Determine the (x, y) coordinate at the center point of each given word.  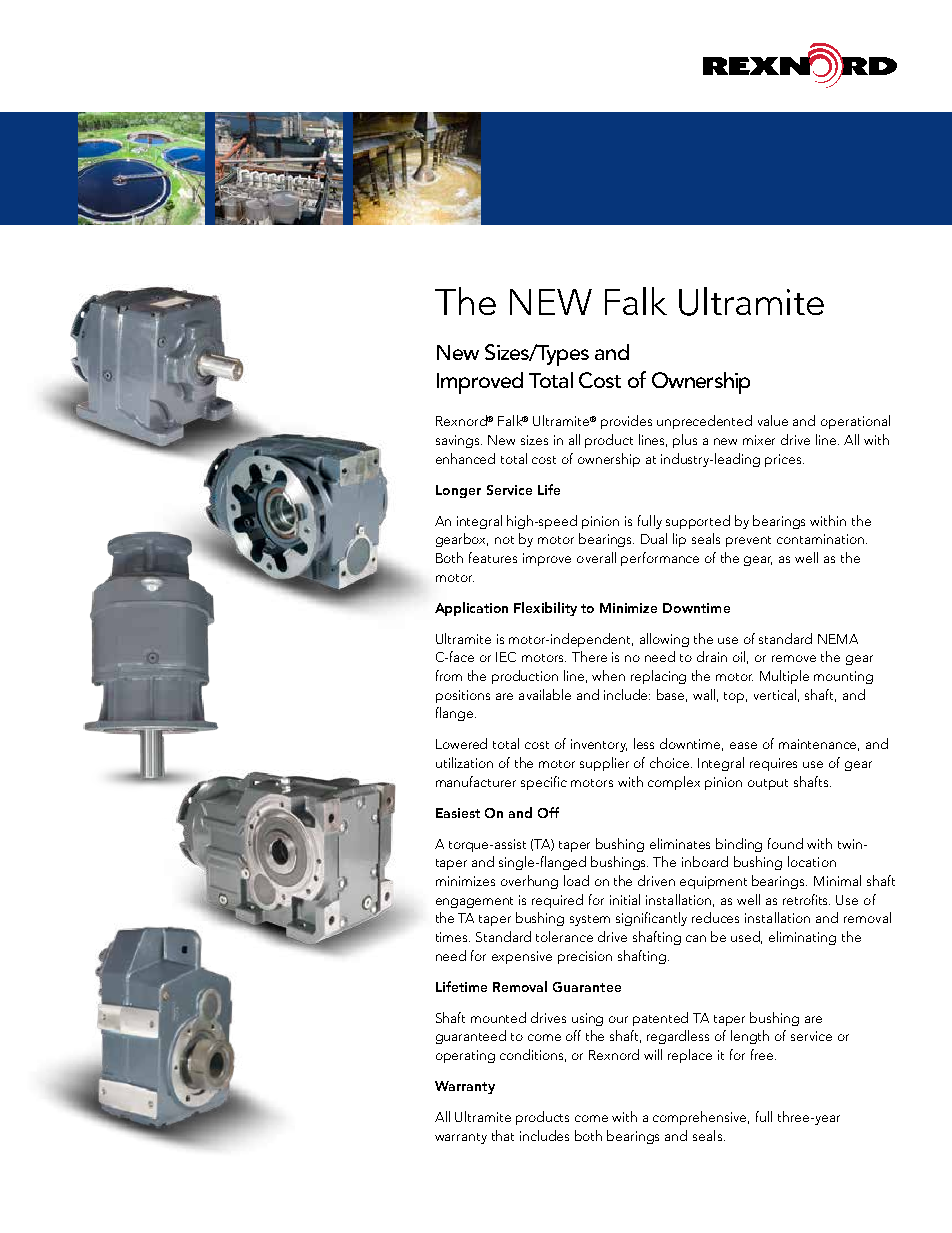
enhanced (465, 458)
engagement (474, 902)
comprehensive (701, 1118)
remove (794, 658)
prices (784, 460)
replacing (658, 677)
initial (625, 899)
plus (685, 441)
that (503, 1135)
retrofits (806, 899)
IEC (506, 657)
